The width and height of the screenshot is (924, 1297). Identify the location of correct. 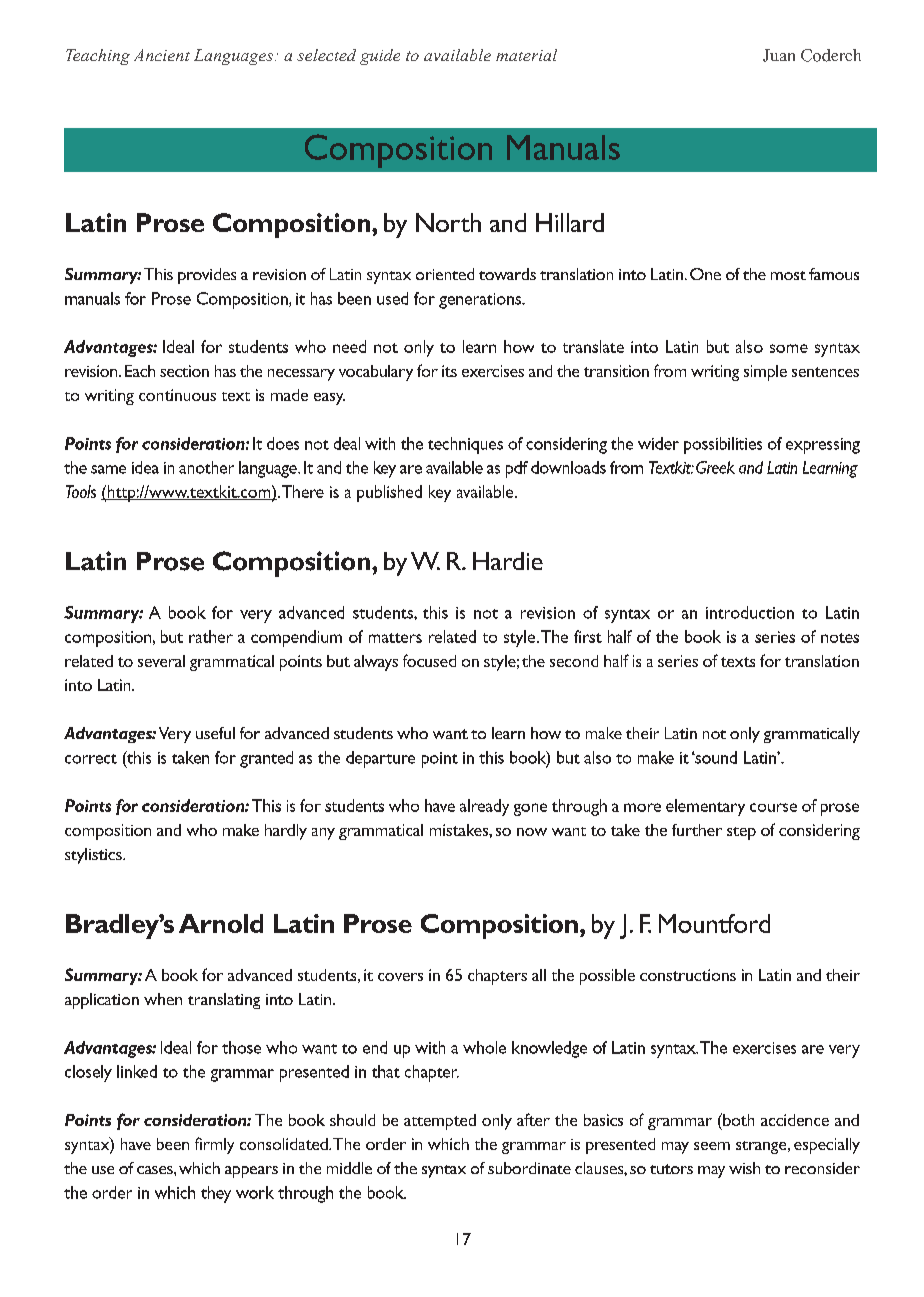
(91, 759).
